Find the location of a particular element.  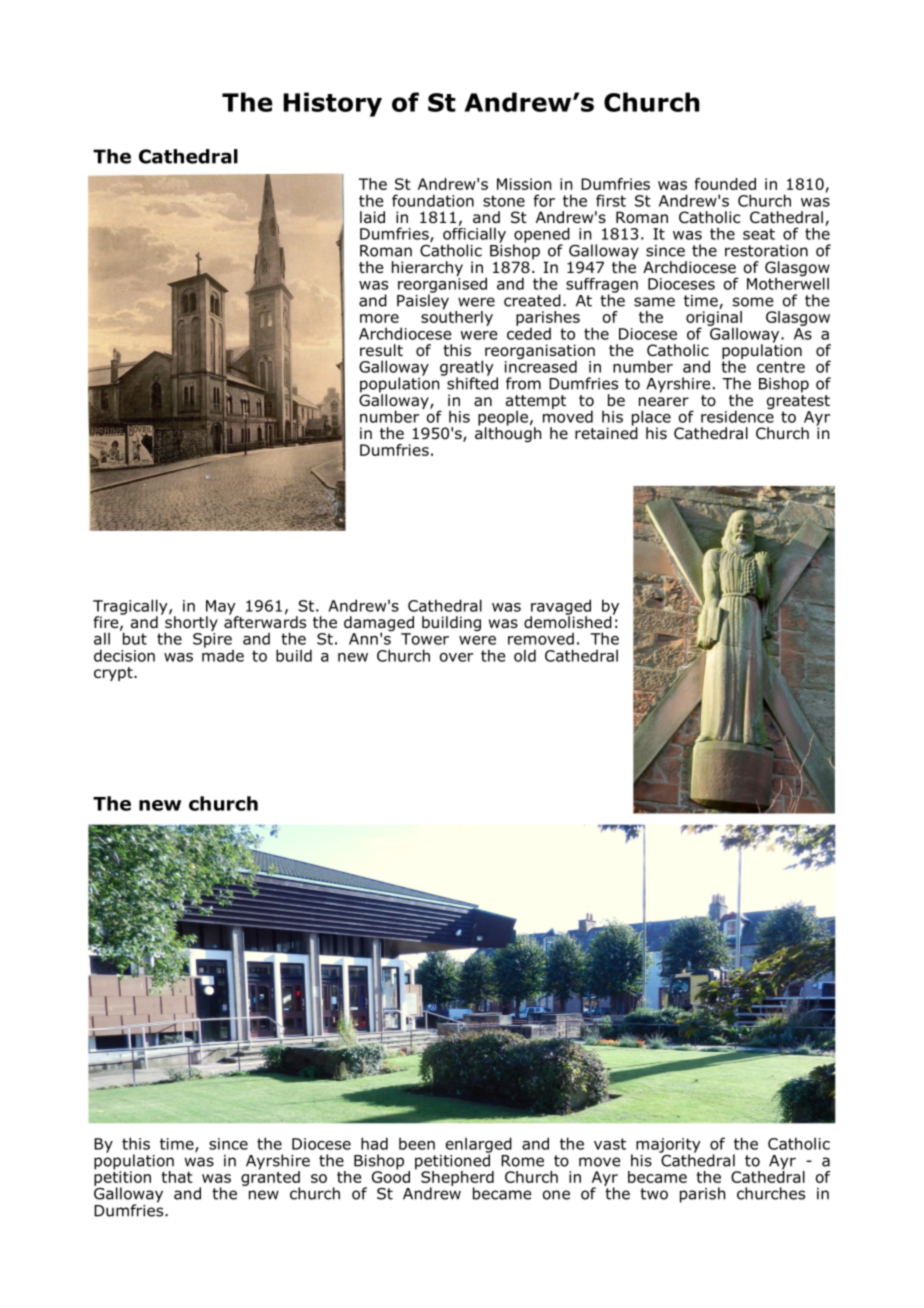

although is located at coordinates (508, 433).
